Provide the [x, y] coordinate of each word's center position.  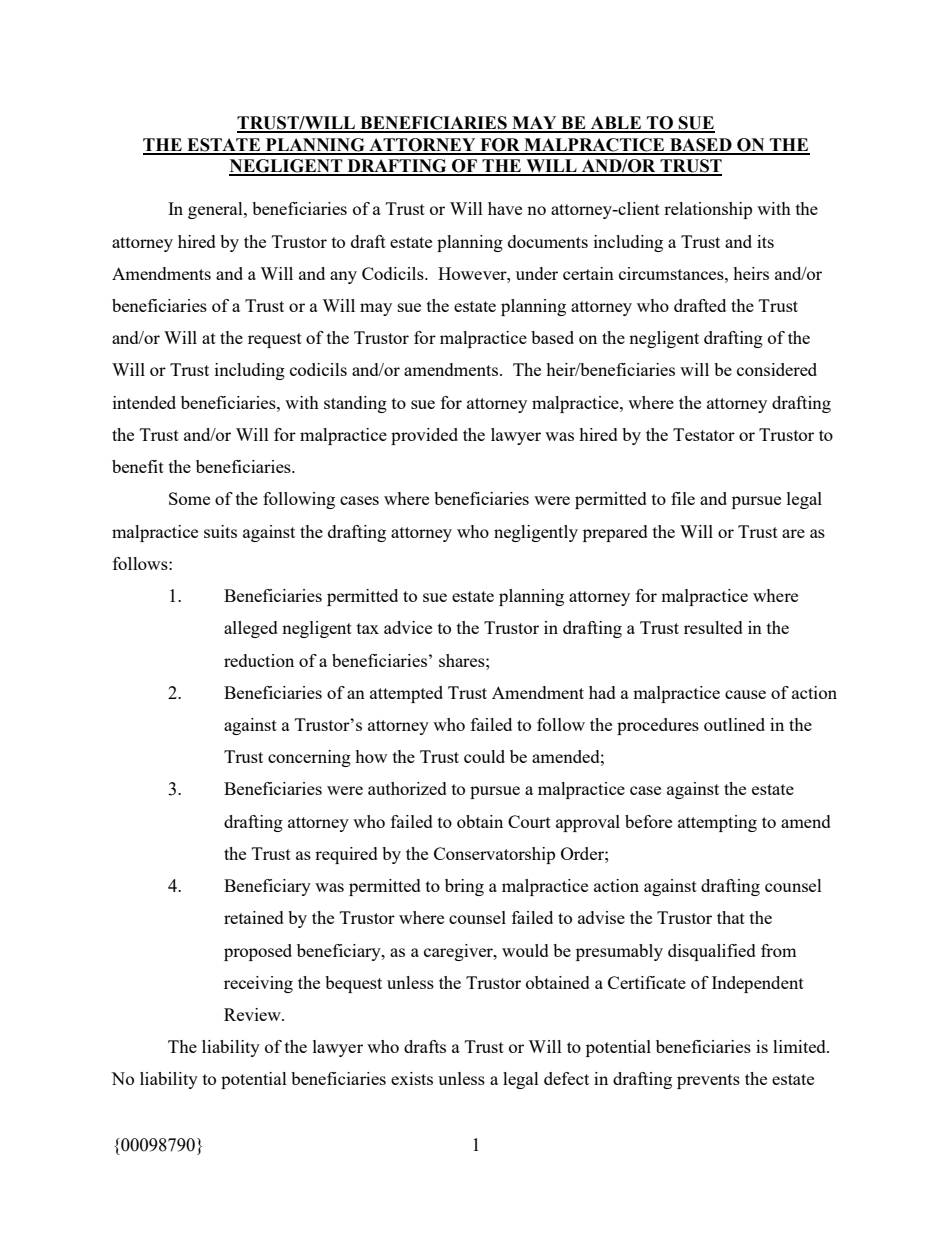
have [505, 208]
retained [254, 917]
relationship [708, 210]
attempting [717, 823]
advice [408, 627]
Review [253, 1014]
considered [777, 369]
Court [529, 821]
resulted [713, 627]
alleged [251, 629]
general [216, 210]
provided [424, 436]
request [275, 340]
